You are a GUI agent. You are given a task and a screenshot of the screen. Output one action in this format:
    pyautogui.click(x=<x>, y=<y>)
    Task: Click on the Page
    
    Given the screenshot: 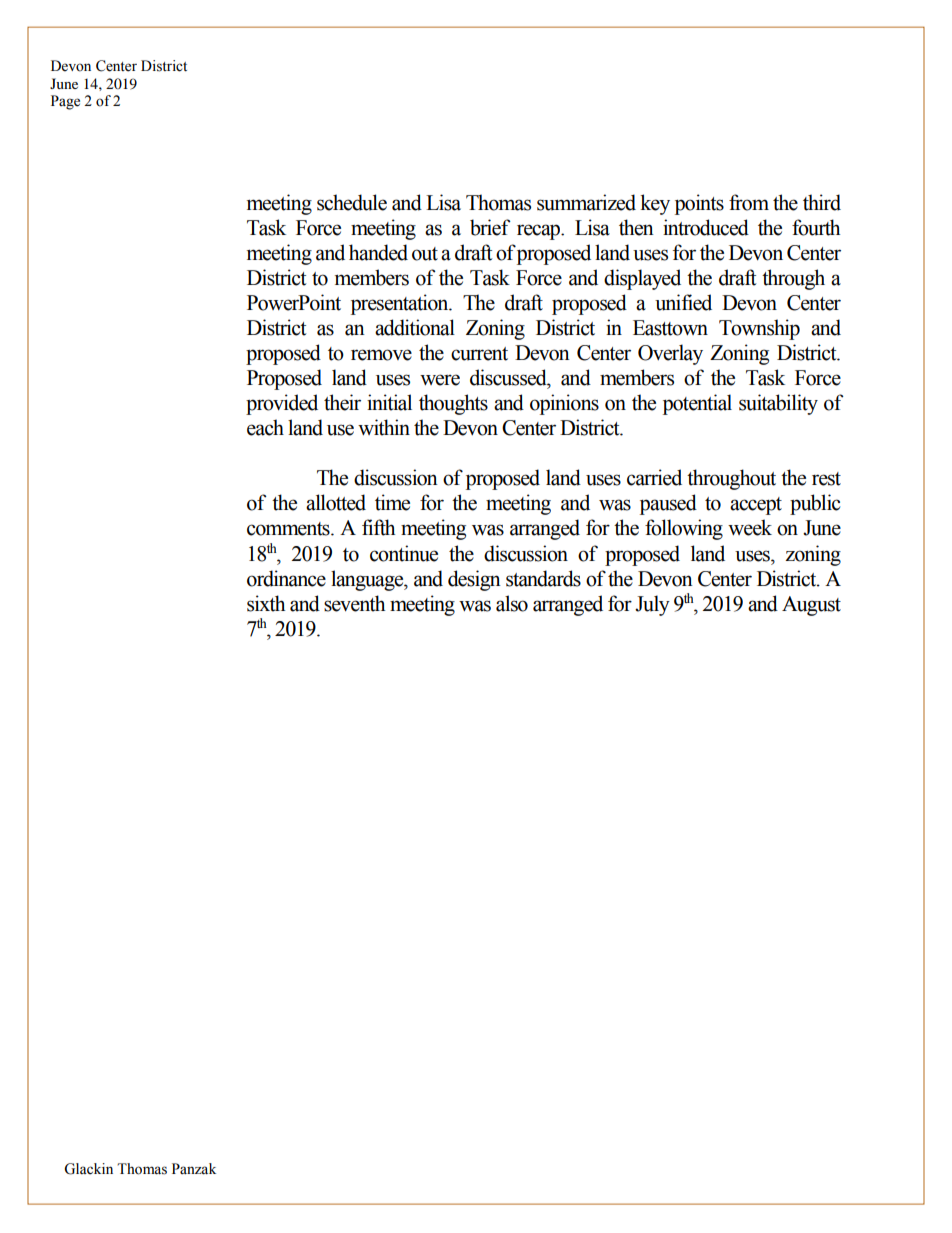 What is the action you would take?
    pyautogui.click(x=65, y=102)
